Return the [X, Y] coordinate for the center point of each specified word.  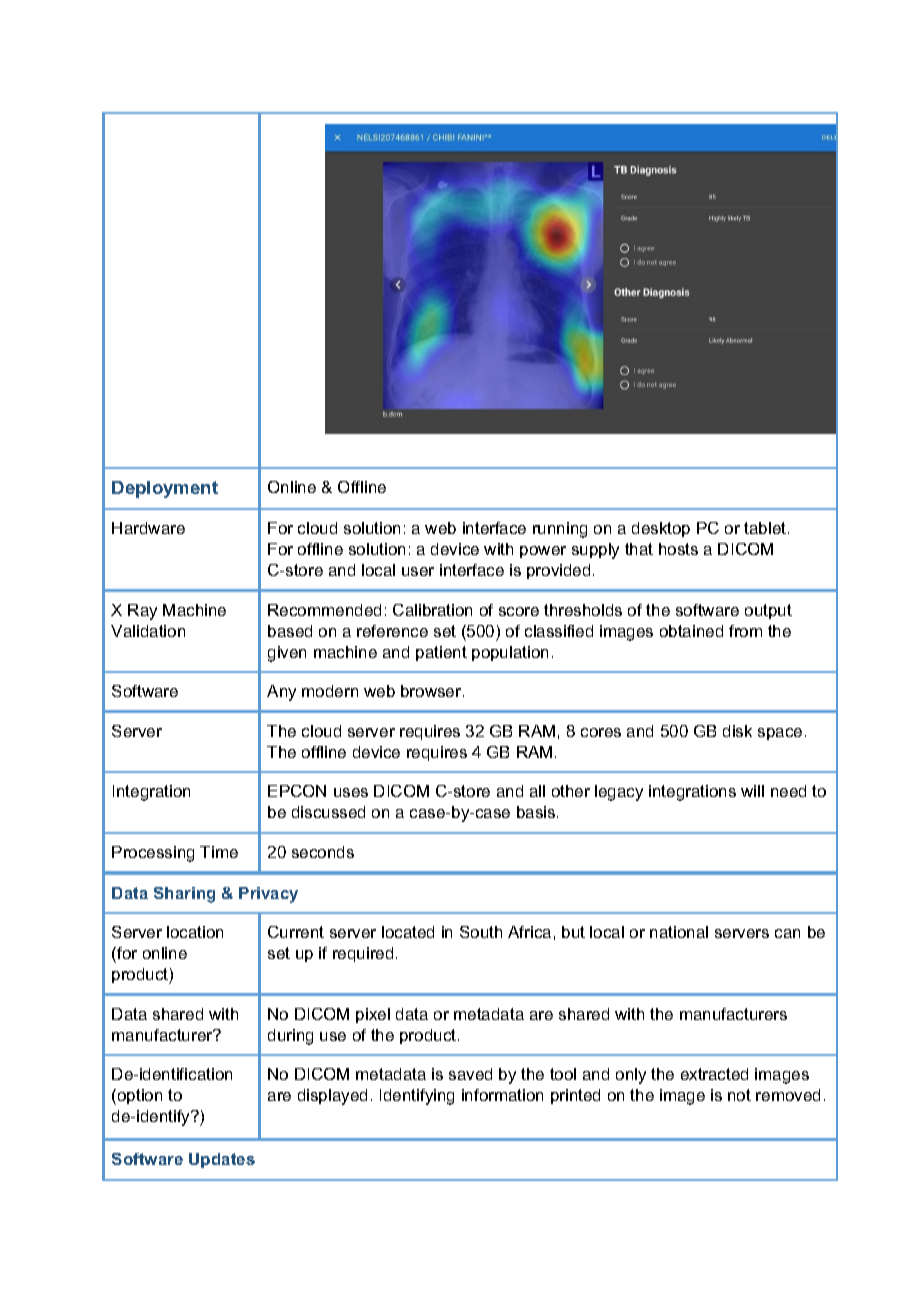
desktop [661, 529]
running [560, 530]
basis [537, 812]
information [502, 1095]
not [739, 1095]
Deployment [165, 489]
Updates [222, 1160]
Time [219, 852]
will [752, 791]
